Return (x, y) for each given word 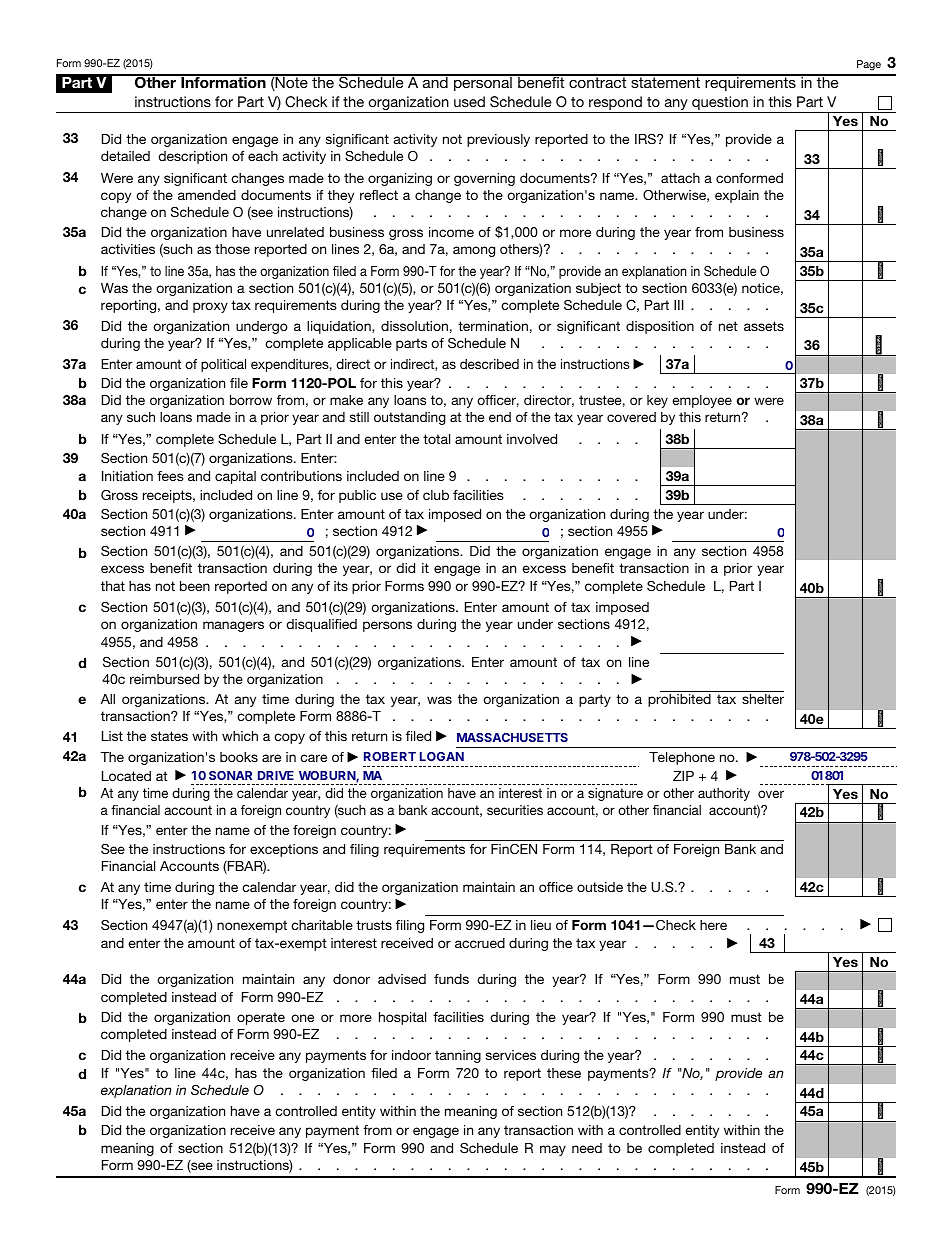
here (713, 925)
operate (261, 1018)
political (223, 365)
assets (764, 326)
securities (515, 810)
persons (387, 626)
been (195, 586)
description (192, 157)
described (489, 364)
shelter (763, 699)
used (469, 101)
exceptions (284, 850)
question (720, 104)
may (553, 1150)
